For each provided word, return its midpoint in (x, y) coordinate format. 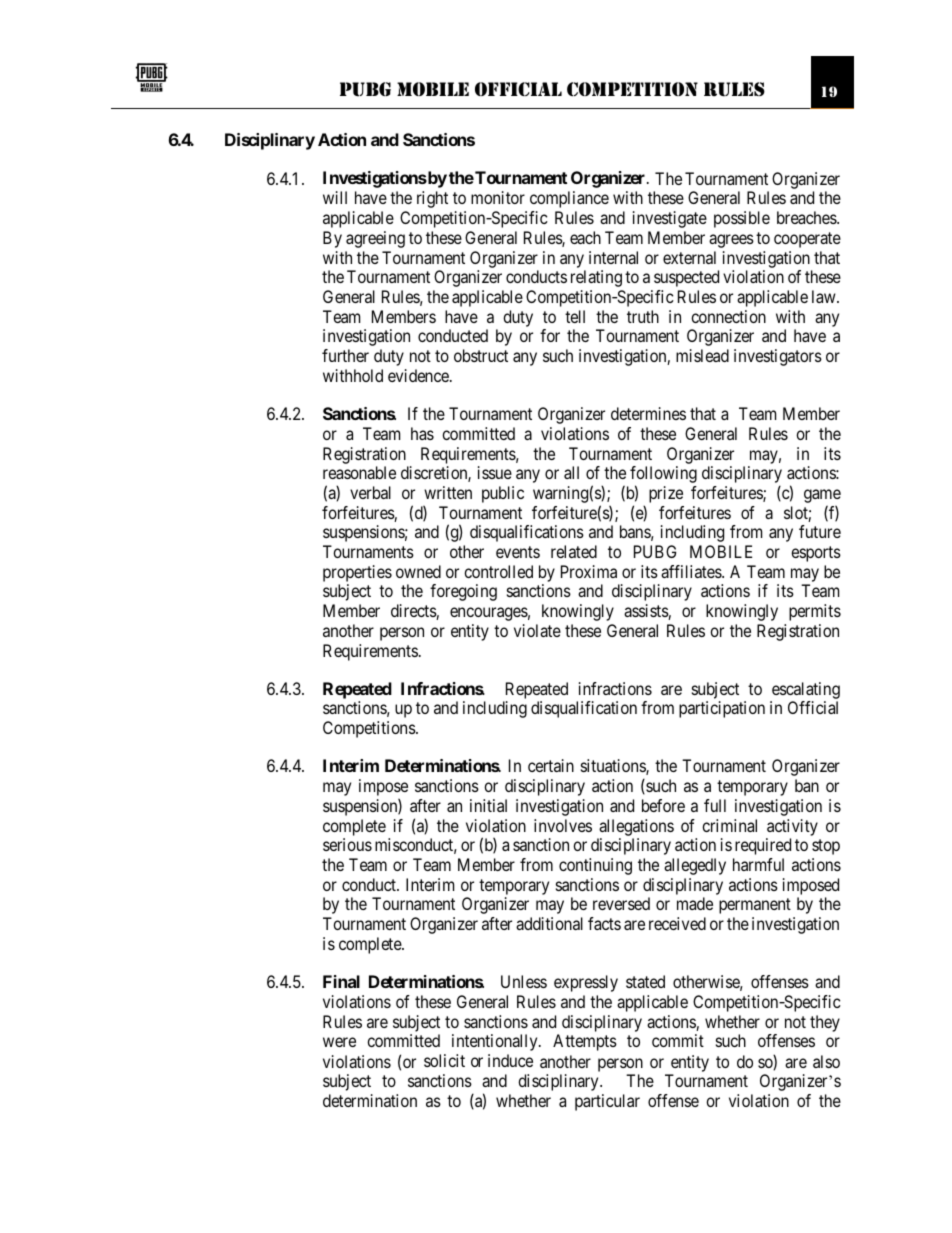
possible (742, 219)
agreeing (375, 239)
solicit (444, 1060)
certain (551, 765)
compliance (569, 199)
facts (604, 923)
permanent (755, 906)
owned (418, 571)
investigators (778, 357)
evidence (419, 375)
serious (347, 844)
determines (648, 413)
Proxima (589, 571)
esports (816, 554)
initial (488, 805)
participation (722, 709)
